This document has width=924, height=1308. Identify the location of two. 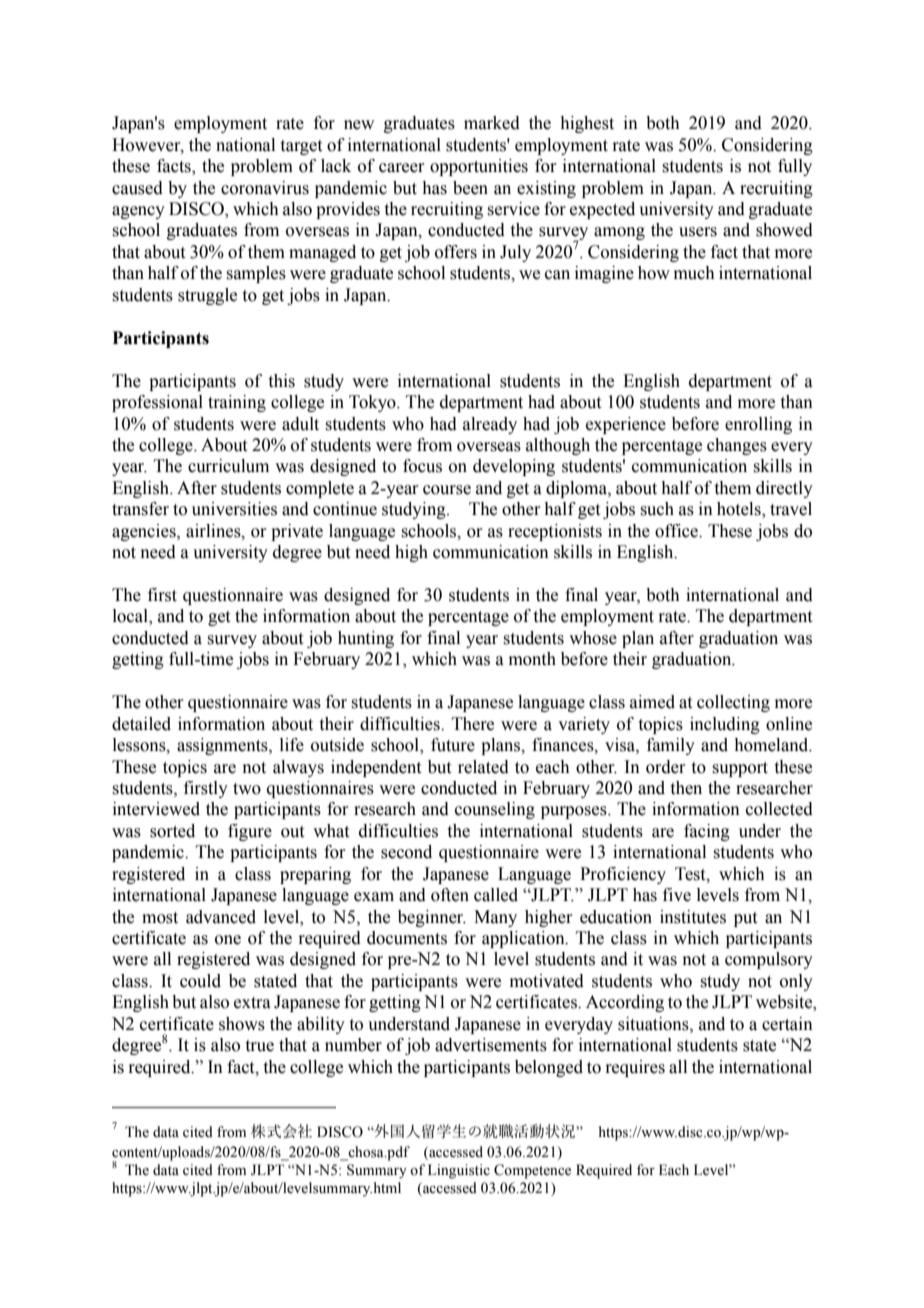
(247, 789).
